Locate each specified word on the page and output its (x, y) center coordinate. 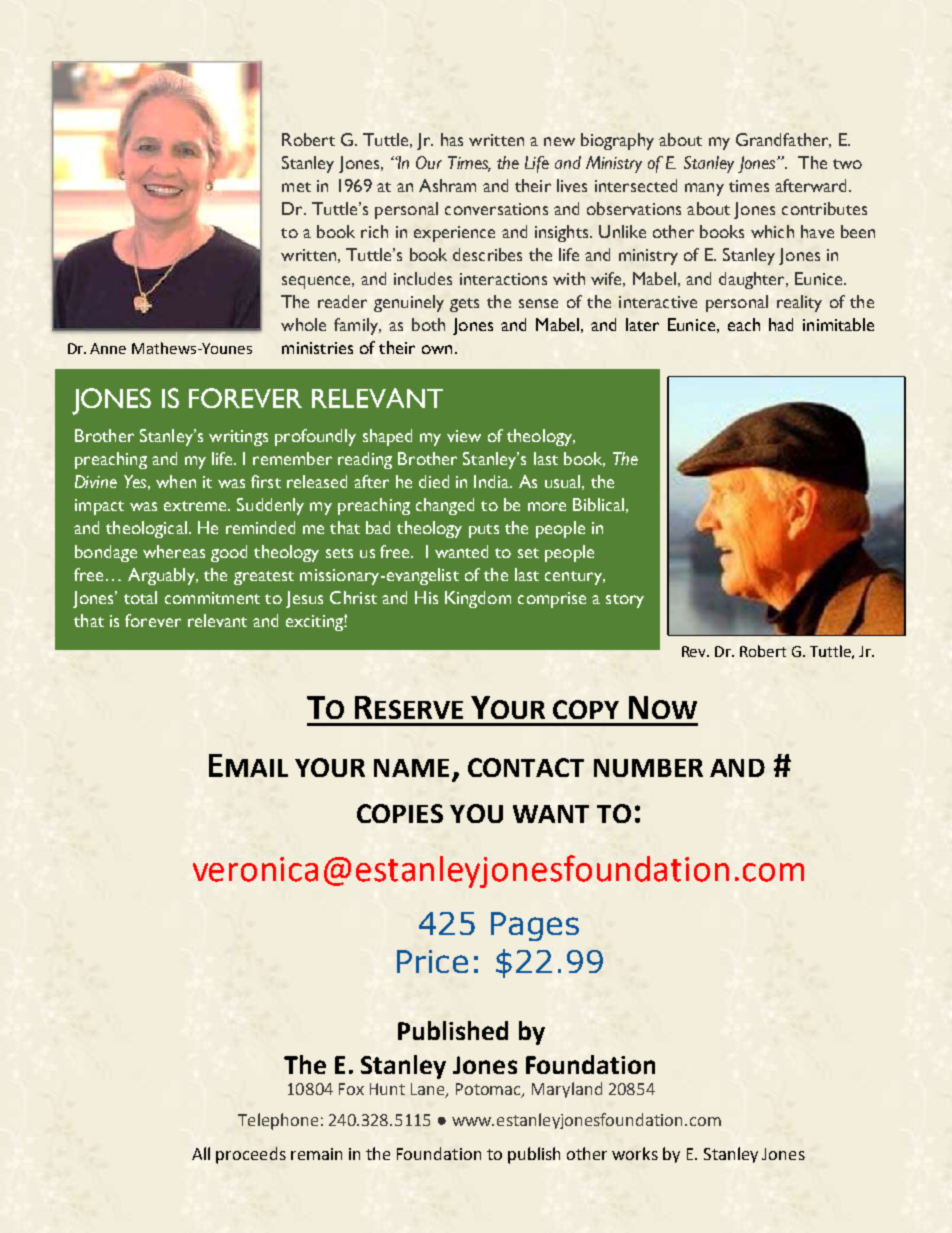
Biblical (598, 504)
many (704, 189)
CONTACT (526, 767)
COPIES (400, 813)
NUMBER (648, 768)
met (296, 187)
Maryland (567, 1090)
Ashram (447, 185)
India (493, 481)
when (176, 481)
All (201, 1153)
